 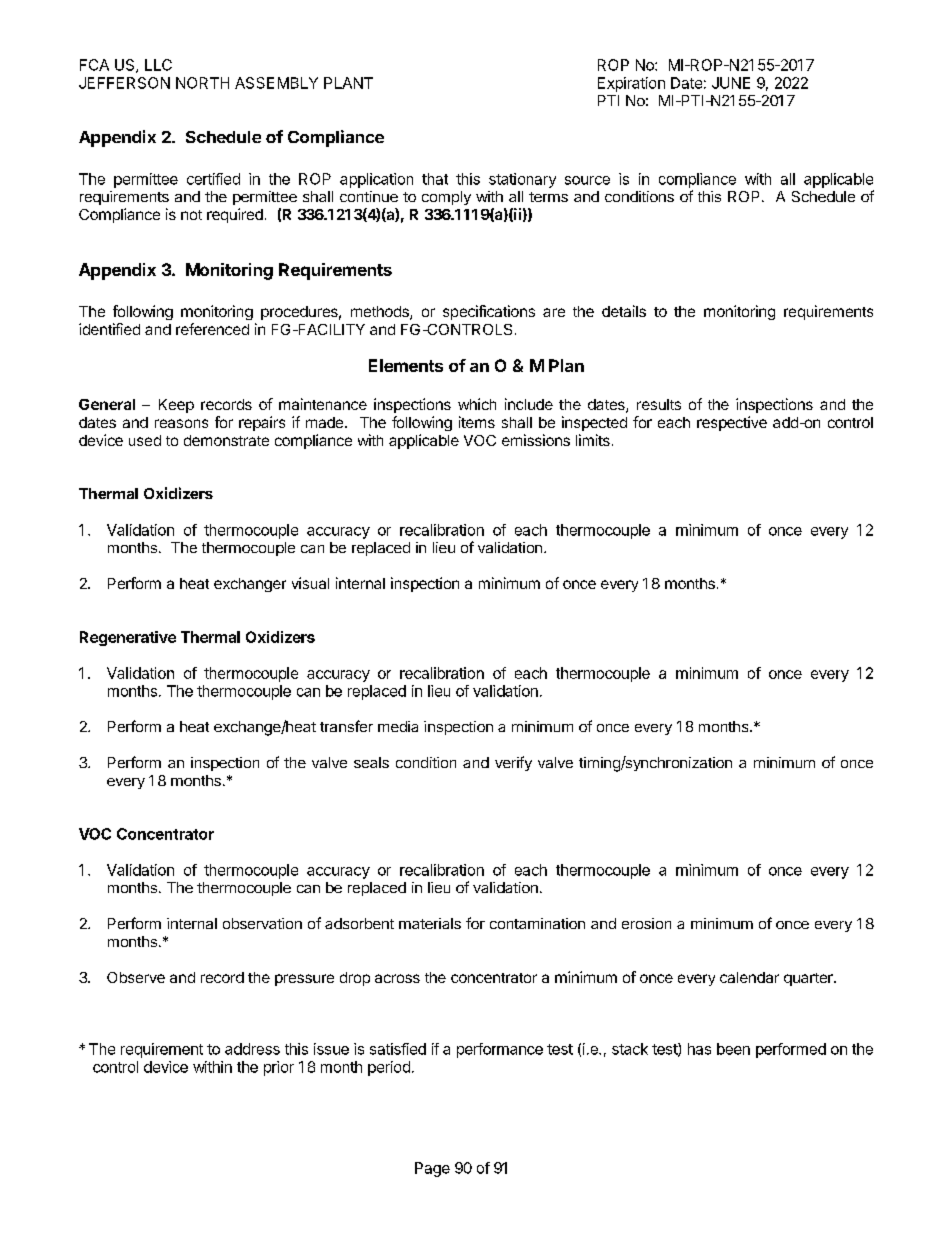 What do you see at coordinates (310, 583) in the screenshot?
I see `visual` at bounding box center [310, 583].
